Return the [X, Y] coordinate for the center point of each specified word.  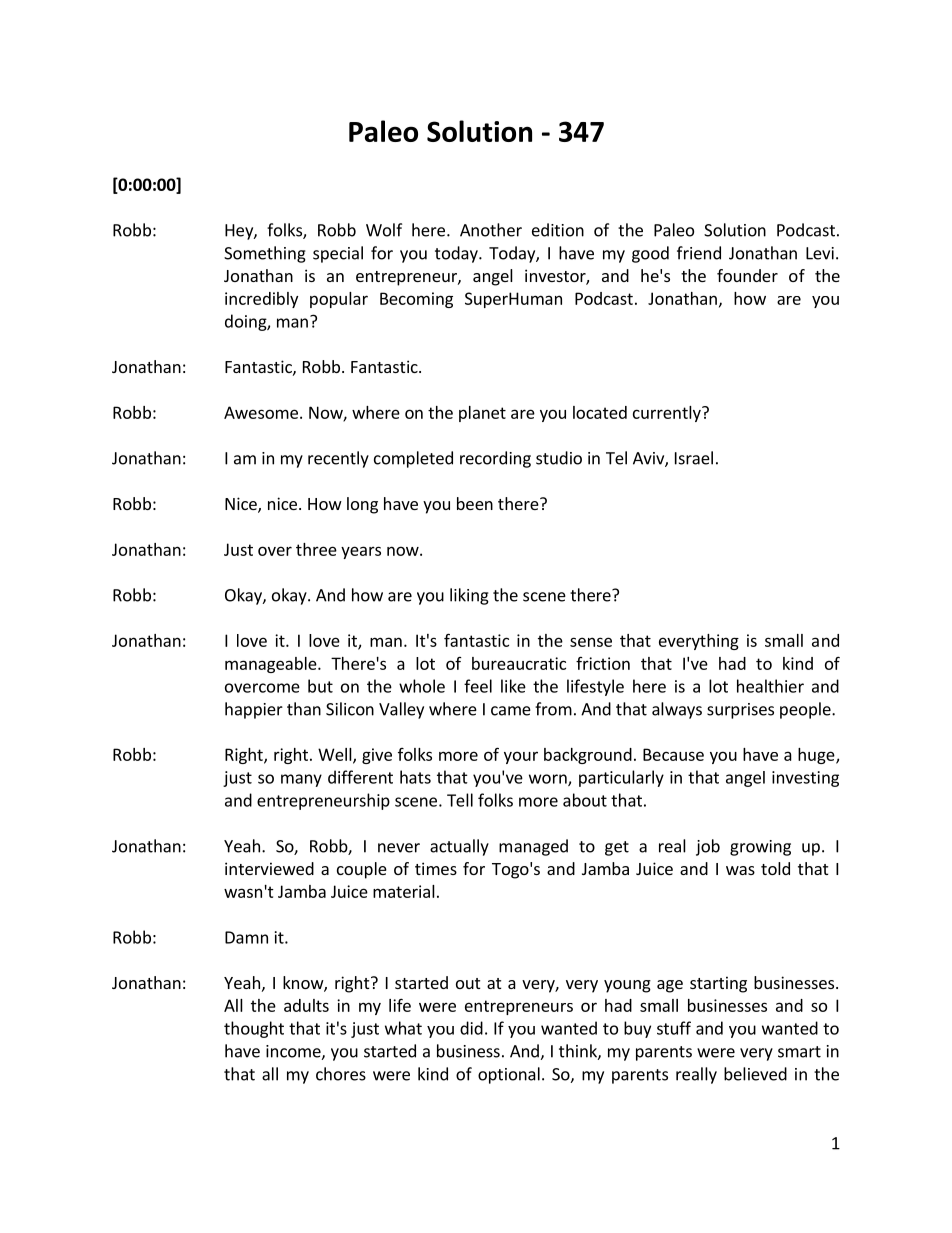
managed [533, 847]
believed [755, 1074]
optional [509, 1075]
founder [747, 275]
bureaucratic [519, 663]
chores [341, 1074]
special [338, 254]
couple [362, 870]
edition [558, 230]
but [320, 686]
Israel [694, 458]
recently [338, 459]
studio [559, 458]
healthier [770, 686]
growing [760, 848]
